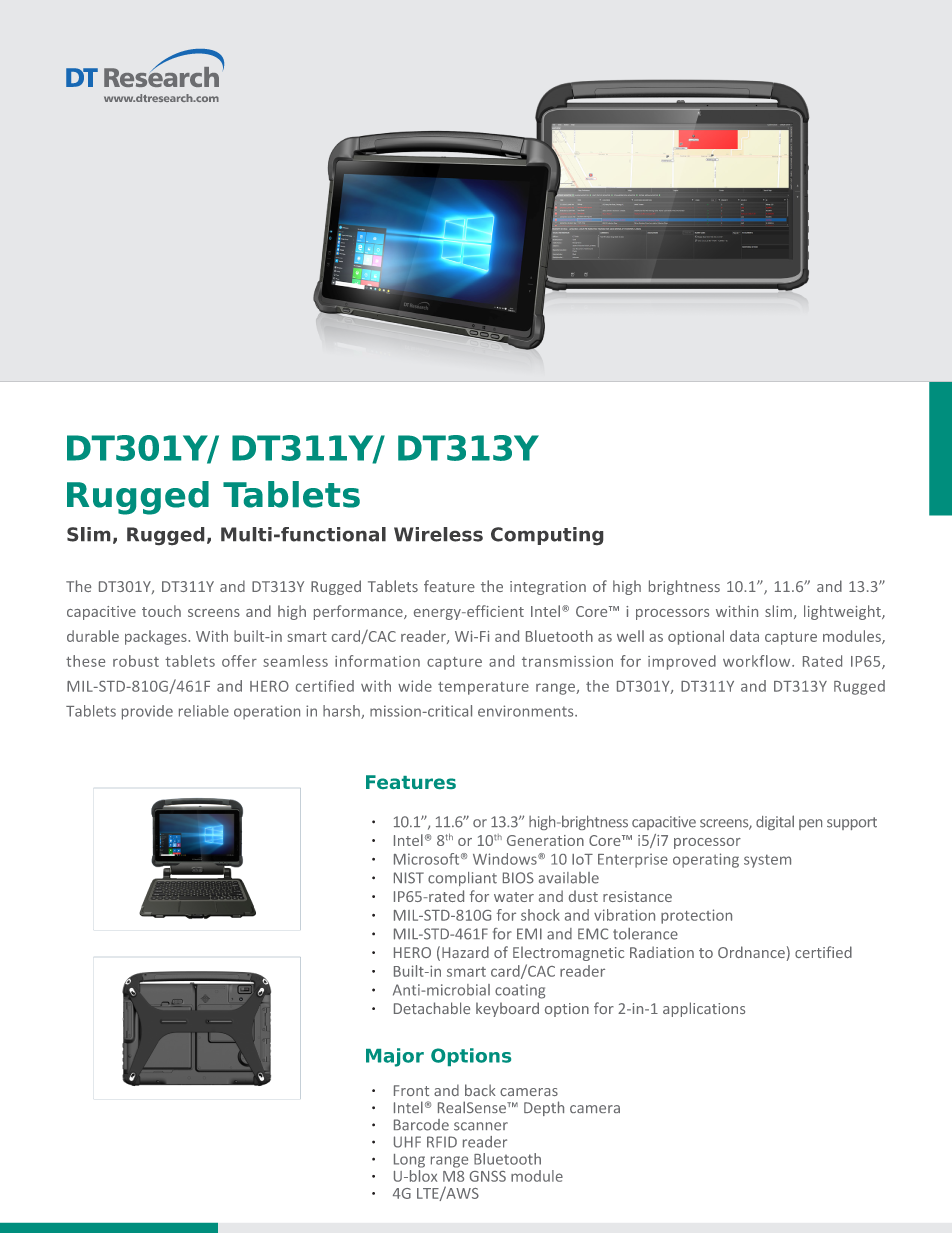 The width and height of the screenshot is (952, 1233). I want to click on touch, so click(161, 611).
